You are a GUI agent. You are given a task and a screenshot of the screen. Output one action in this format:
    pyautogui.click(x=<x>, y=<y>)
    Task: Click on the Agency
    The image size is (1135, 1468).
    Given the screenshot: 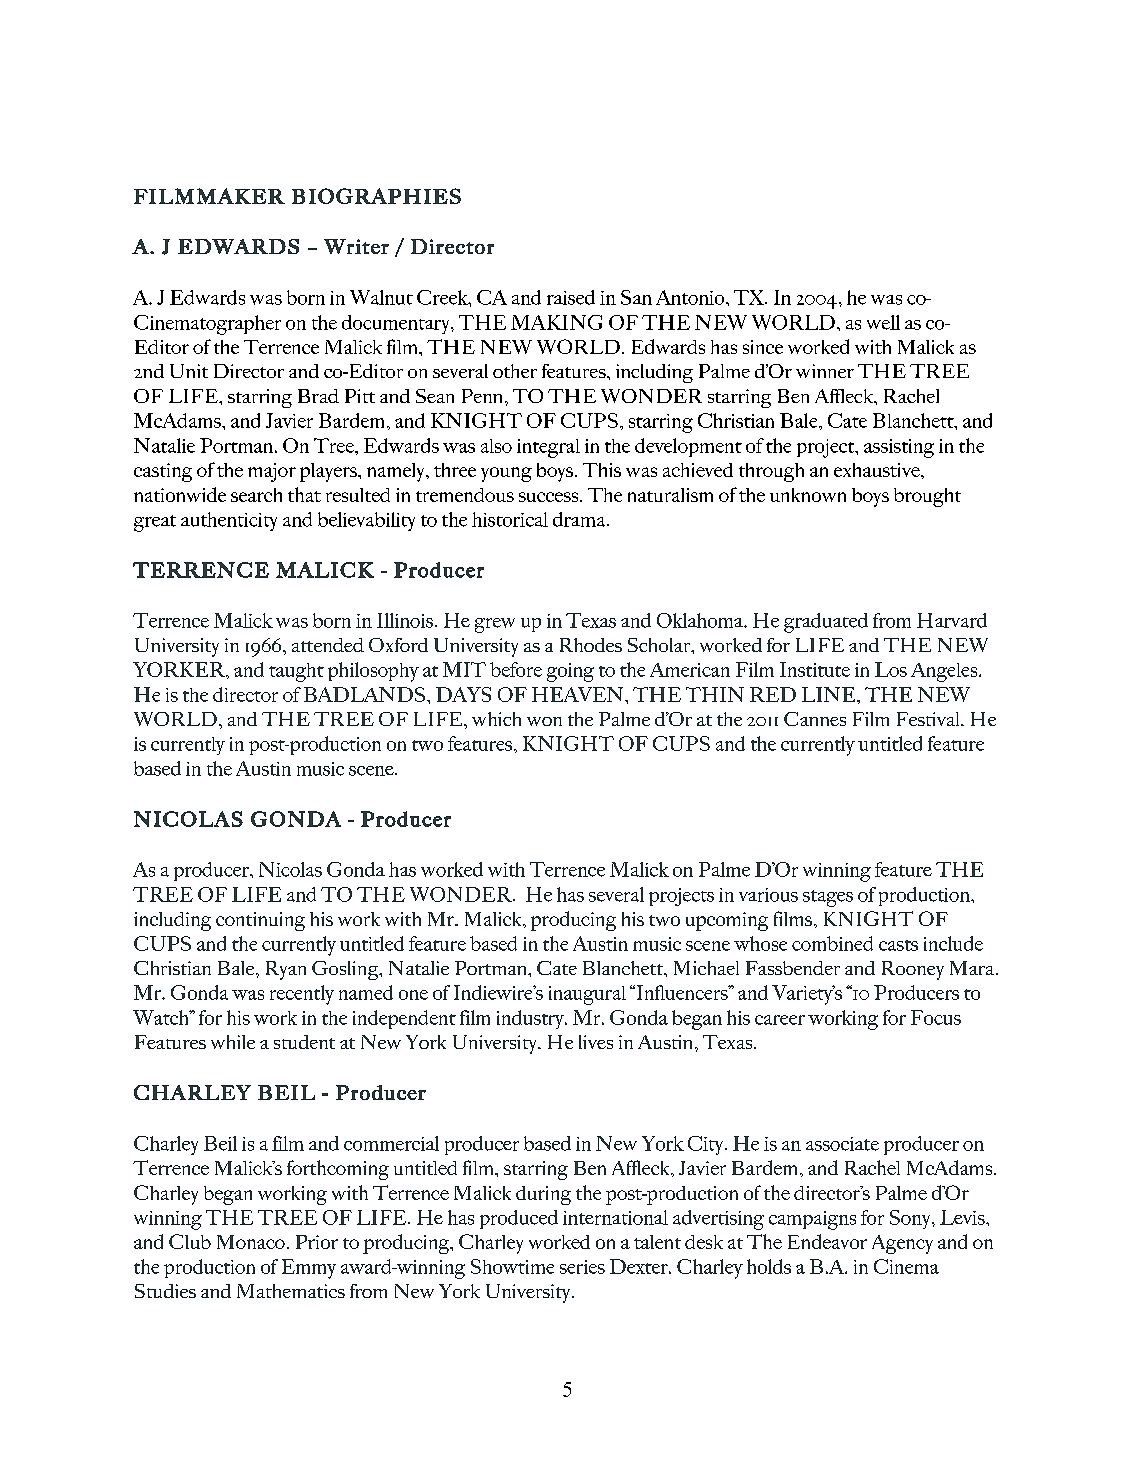 What is the action you would take?
    pyautogui.click(x=902, y=1244)
